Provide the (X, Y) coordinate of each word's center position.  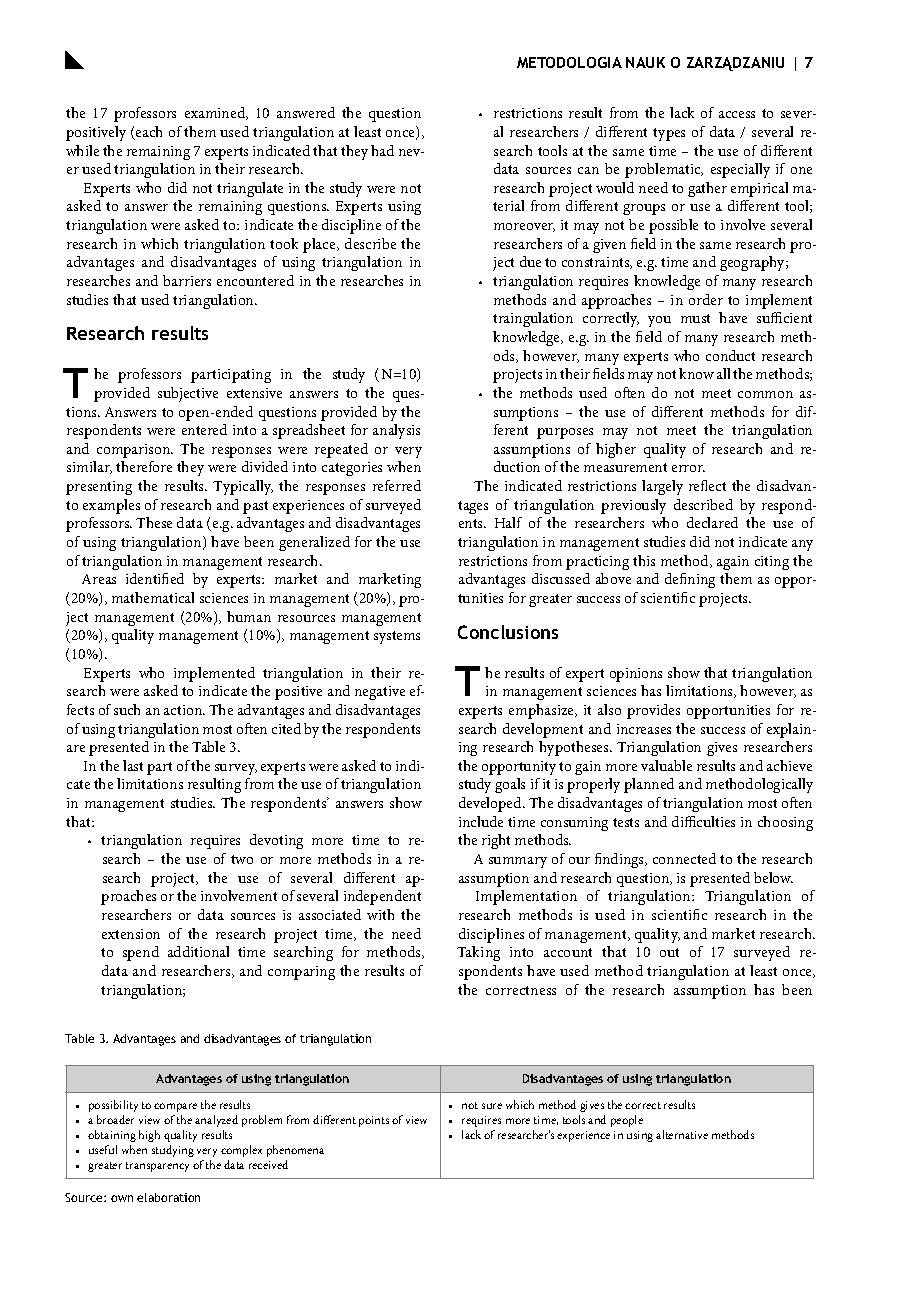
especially (740, 170)
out (669, 952)
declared (712, 522)
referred (397, 485)
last (133, 765)
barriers (187, 280)
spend (141, 953)
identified (155, 578)
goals (510, 785)
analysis (396, 431)
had (382, 150)
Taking (478, 953)
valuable (666, 765)
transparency (157, 1167)
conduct (730, 355)
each (148, 133)
